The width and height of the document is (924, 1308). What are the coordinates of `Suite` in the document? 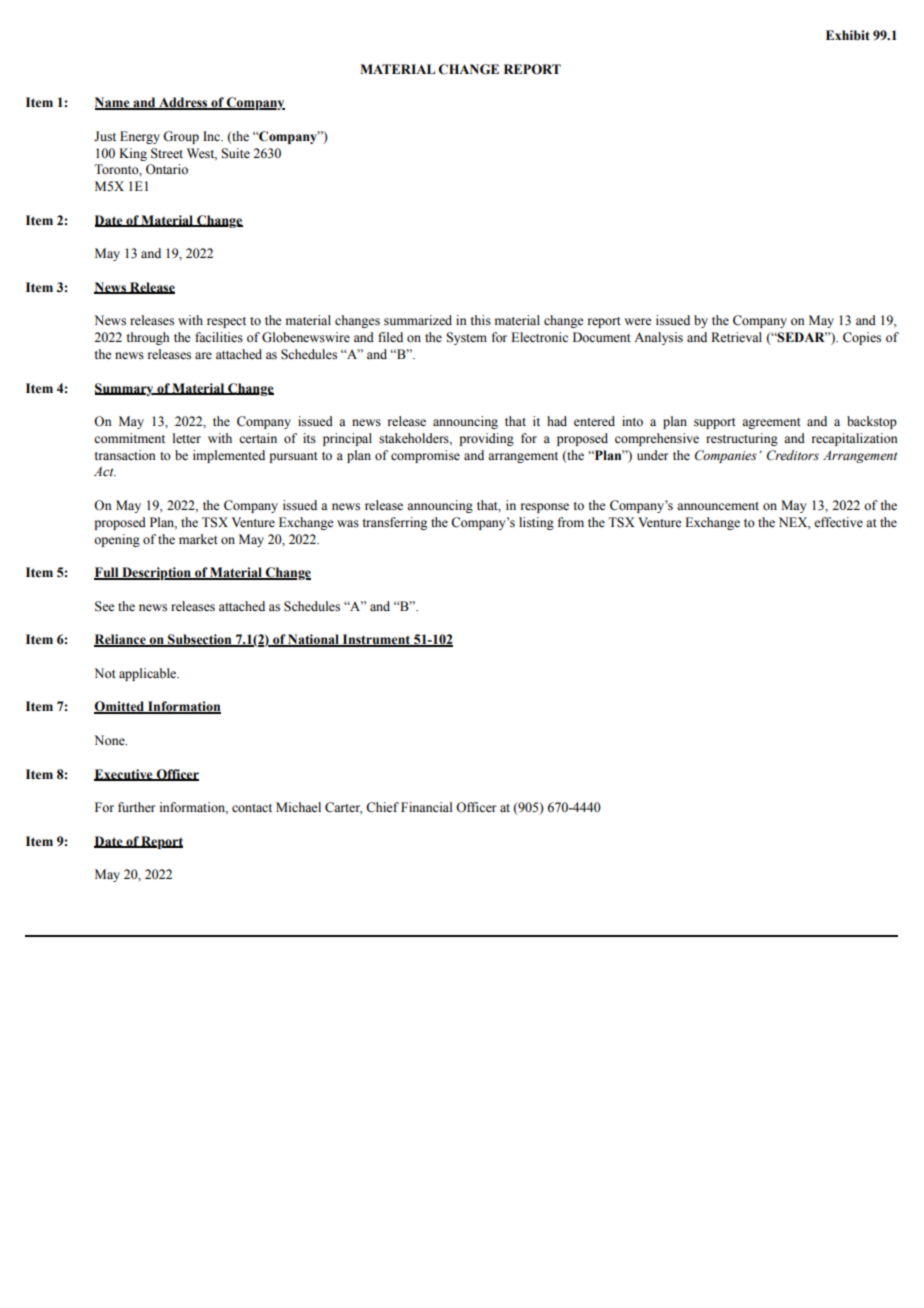 It's located at (235, 153).
